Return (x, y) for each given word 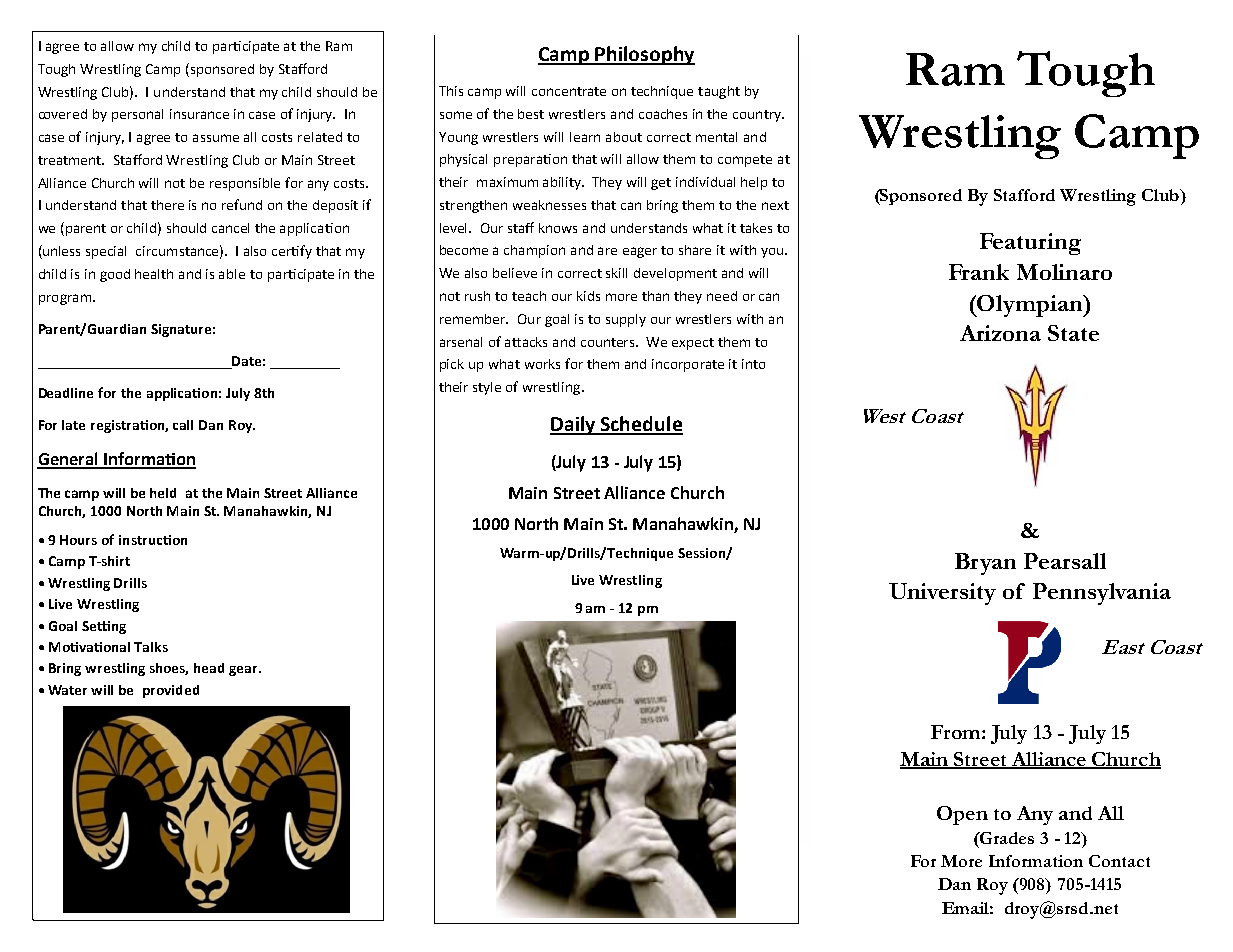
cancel (230, 228)
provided (171, 691)
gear (244, 671)
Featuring (1030, 244)
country (758, 116)
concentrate (569, 91)
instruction (153, 540)
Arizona (1000, 333)
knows (558, 228)
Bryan (985, 564)
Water (67, 690)
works (542, 364)
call (183, 425)
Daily (574, 425)
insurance (199, 114)
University (942, 594)
